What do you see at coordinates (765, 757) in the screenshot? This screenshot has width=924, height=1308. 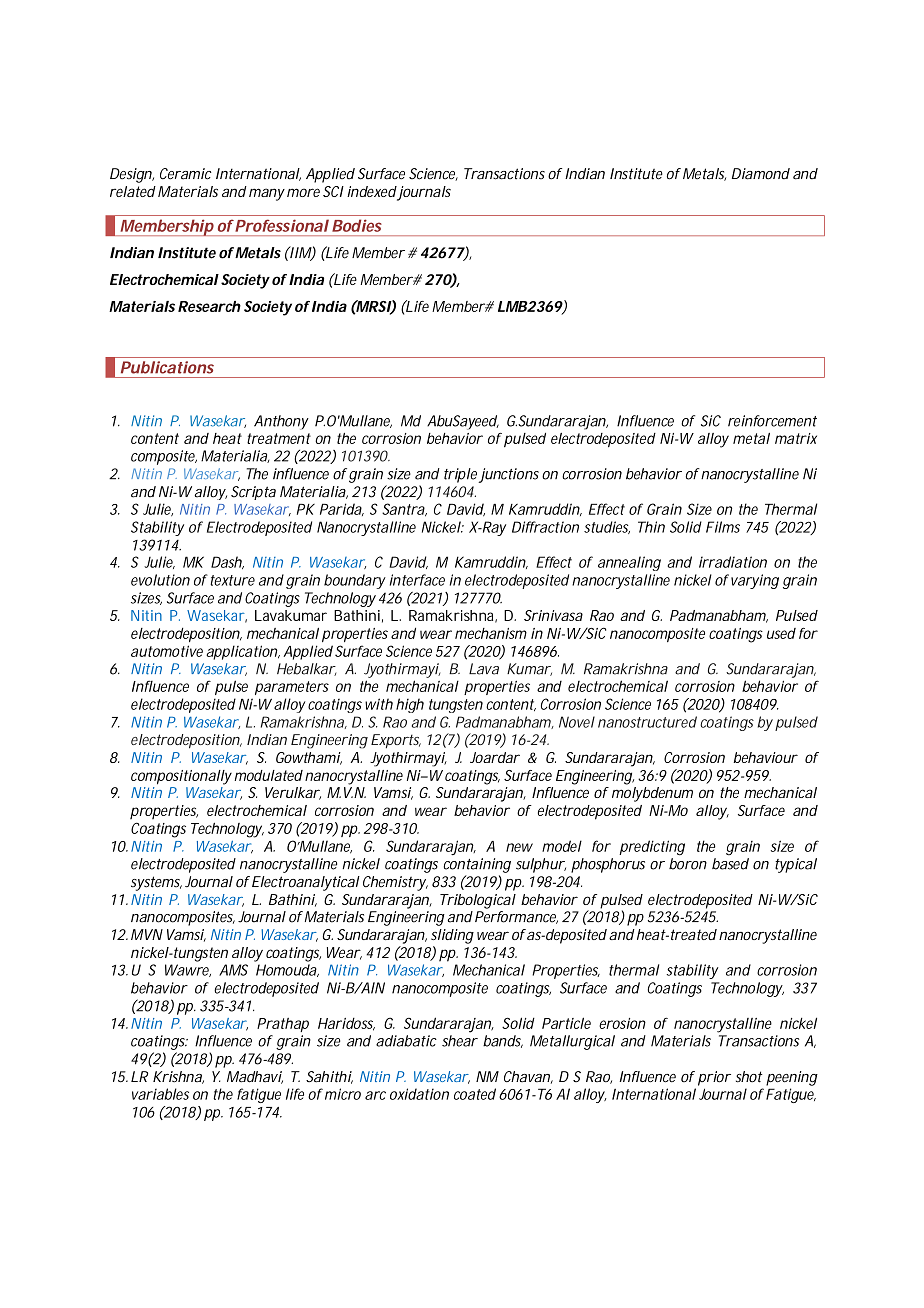 I see `behaviour` at bounding box center [765, 757].
